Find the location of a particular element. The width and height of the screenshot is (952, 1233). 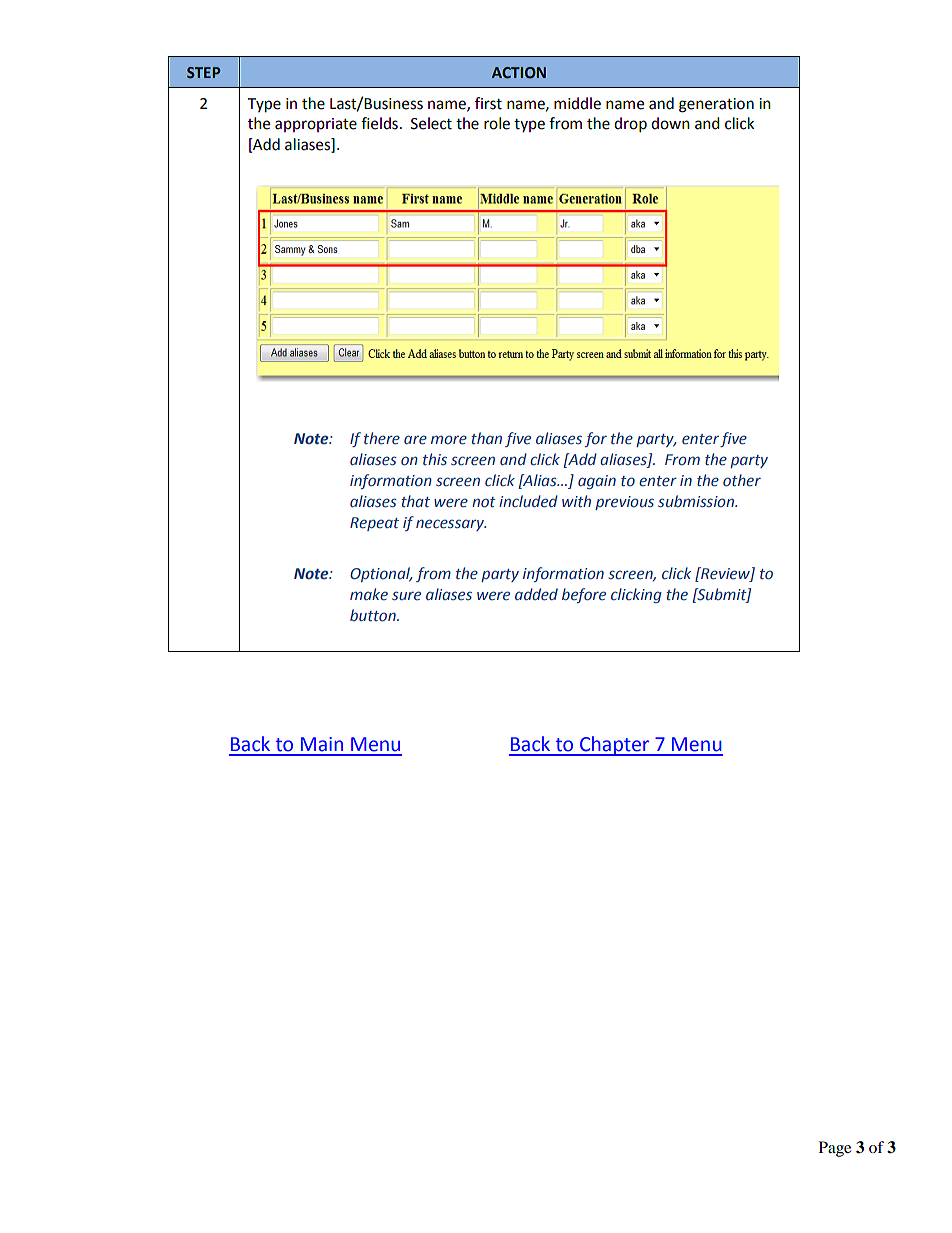

before is located at coordinates (584, 595).
